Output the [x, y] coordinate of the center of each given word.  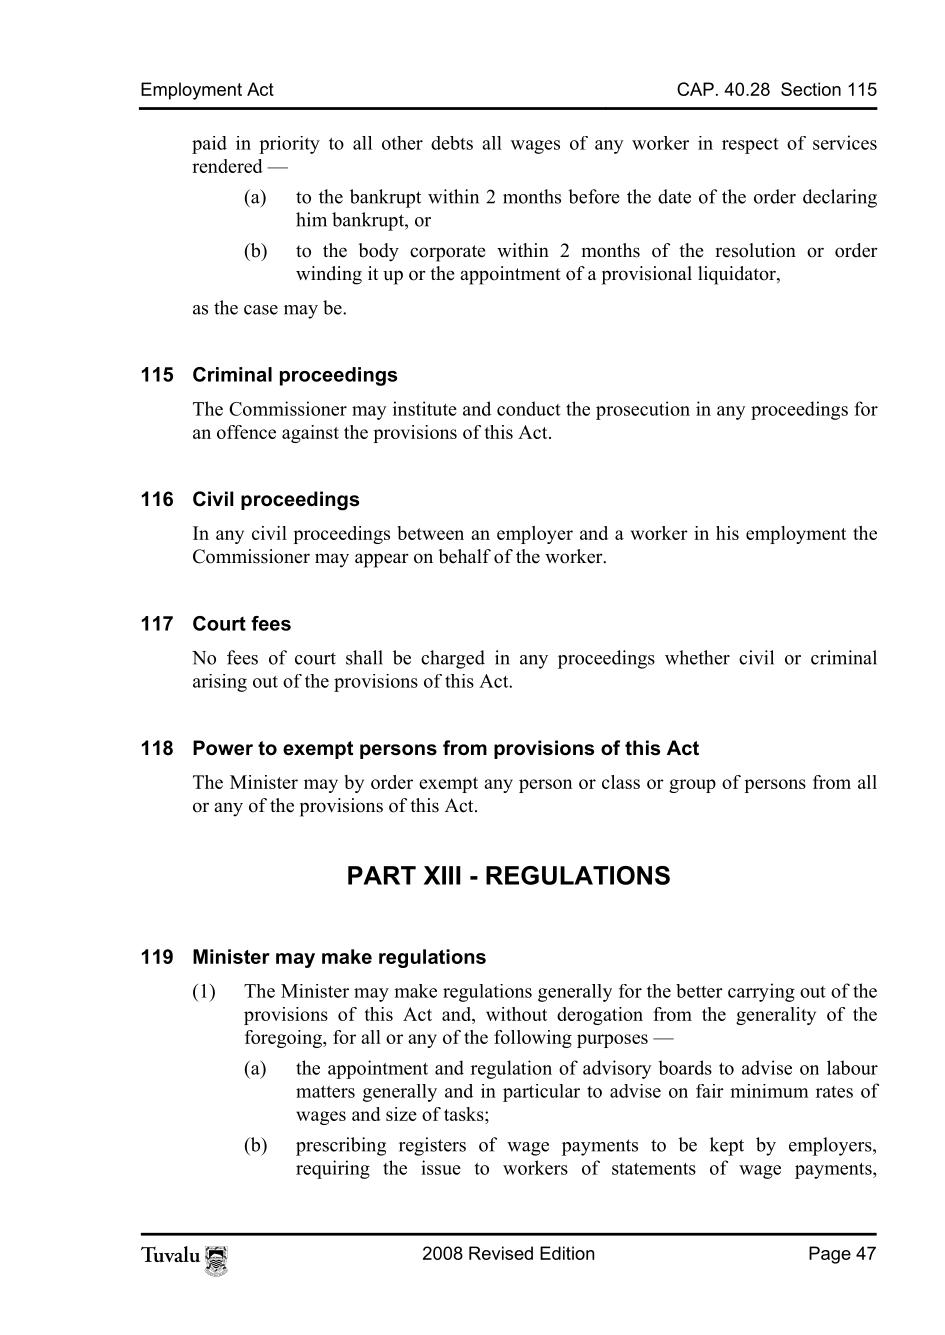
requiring [333, 1169]
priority [289, 145]
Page [830, 1255]
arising [220, 683]
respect [750, 146]
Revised [501, 1253]
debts [452, 143]
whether [697, 657]
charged [453, 659]
